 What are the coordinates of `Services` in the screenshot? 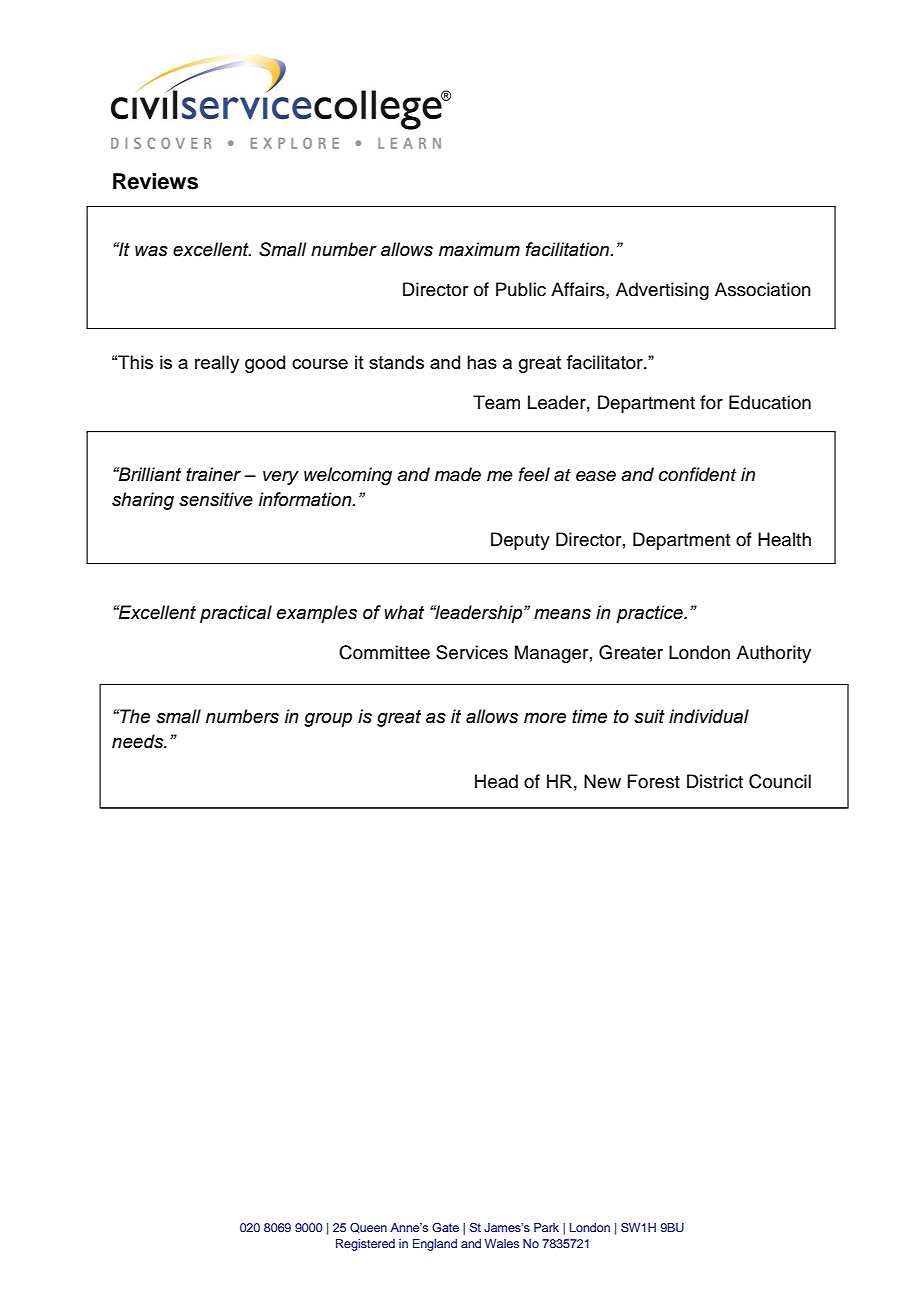 It's located at (472, 652).
